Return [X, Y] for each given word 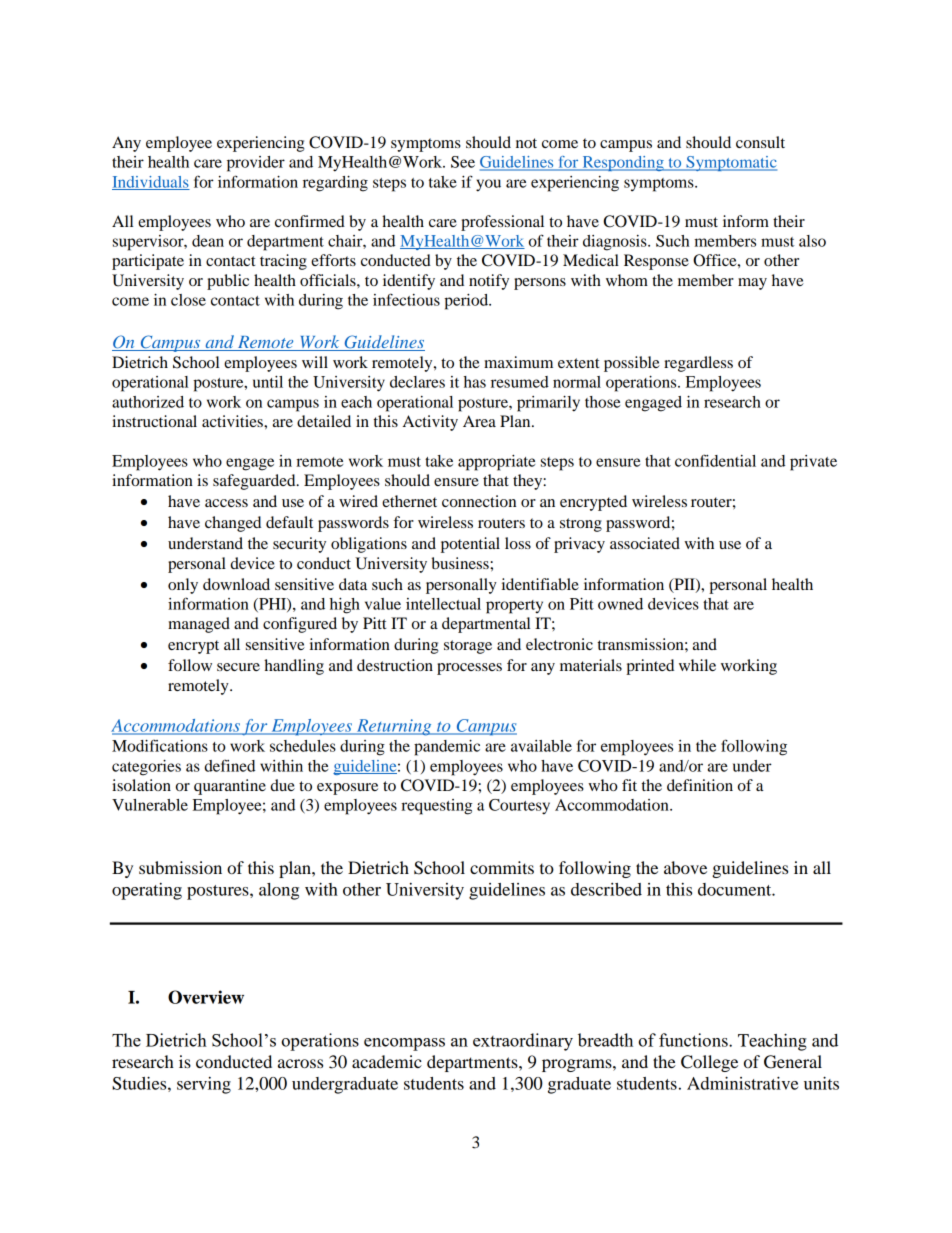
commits [502, 867]
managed [199, 625]
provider [256, 164]
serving [204, 1085]
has [475, 382]
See [463, 162]
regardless [698, 364]
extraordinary [523, 1042]
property [514, 607]
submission [180, 867]
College [709, 1063]
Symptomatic [730, 163]
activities [233, 421]
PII [684, 585]
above [685, 867]
